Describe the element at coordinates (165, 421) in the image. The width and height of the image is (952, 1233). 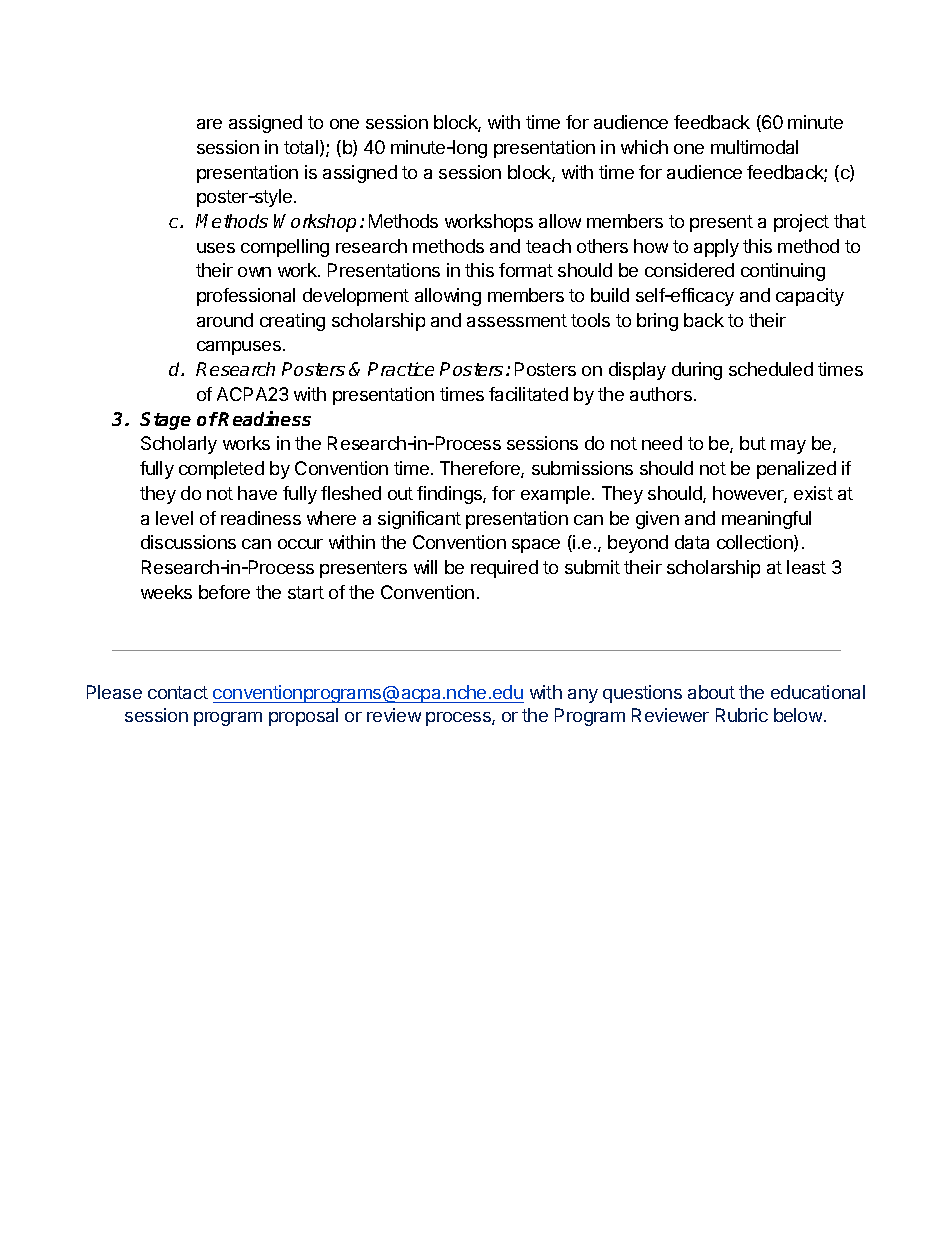
I see `Stage` at that location.
